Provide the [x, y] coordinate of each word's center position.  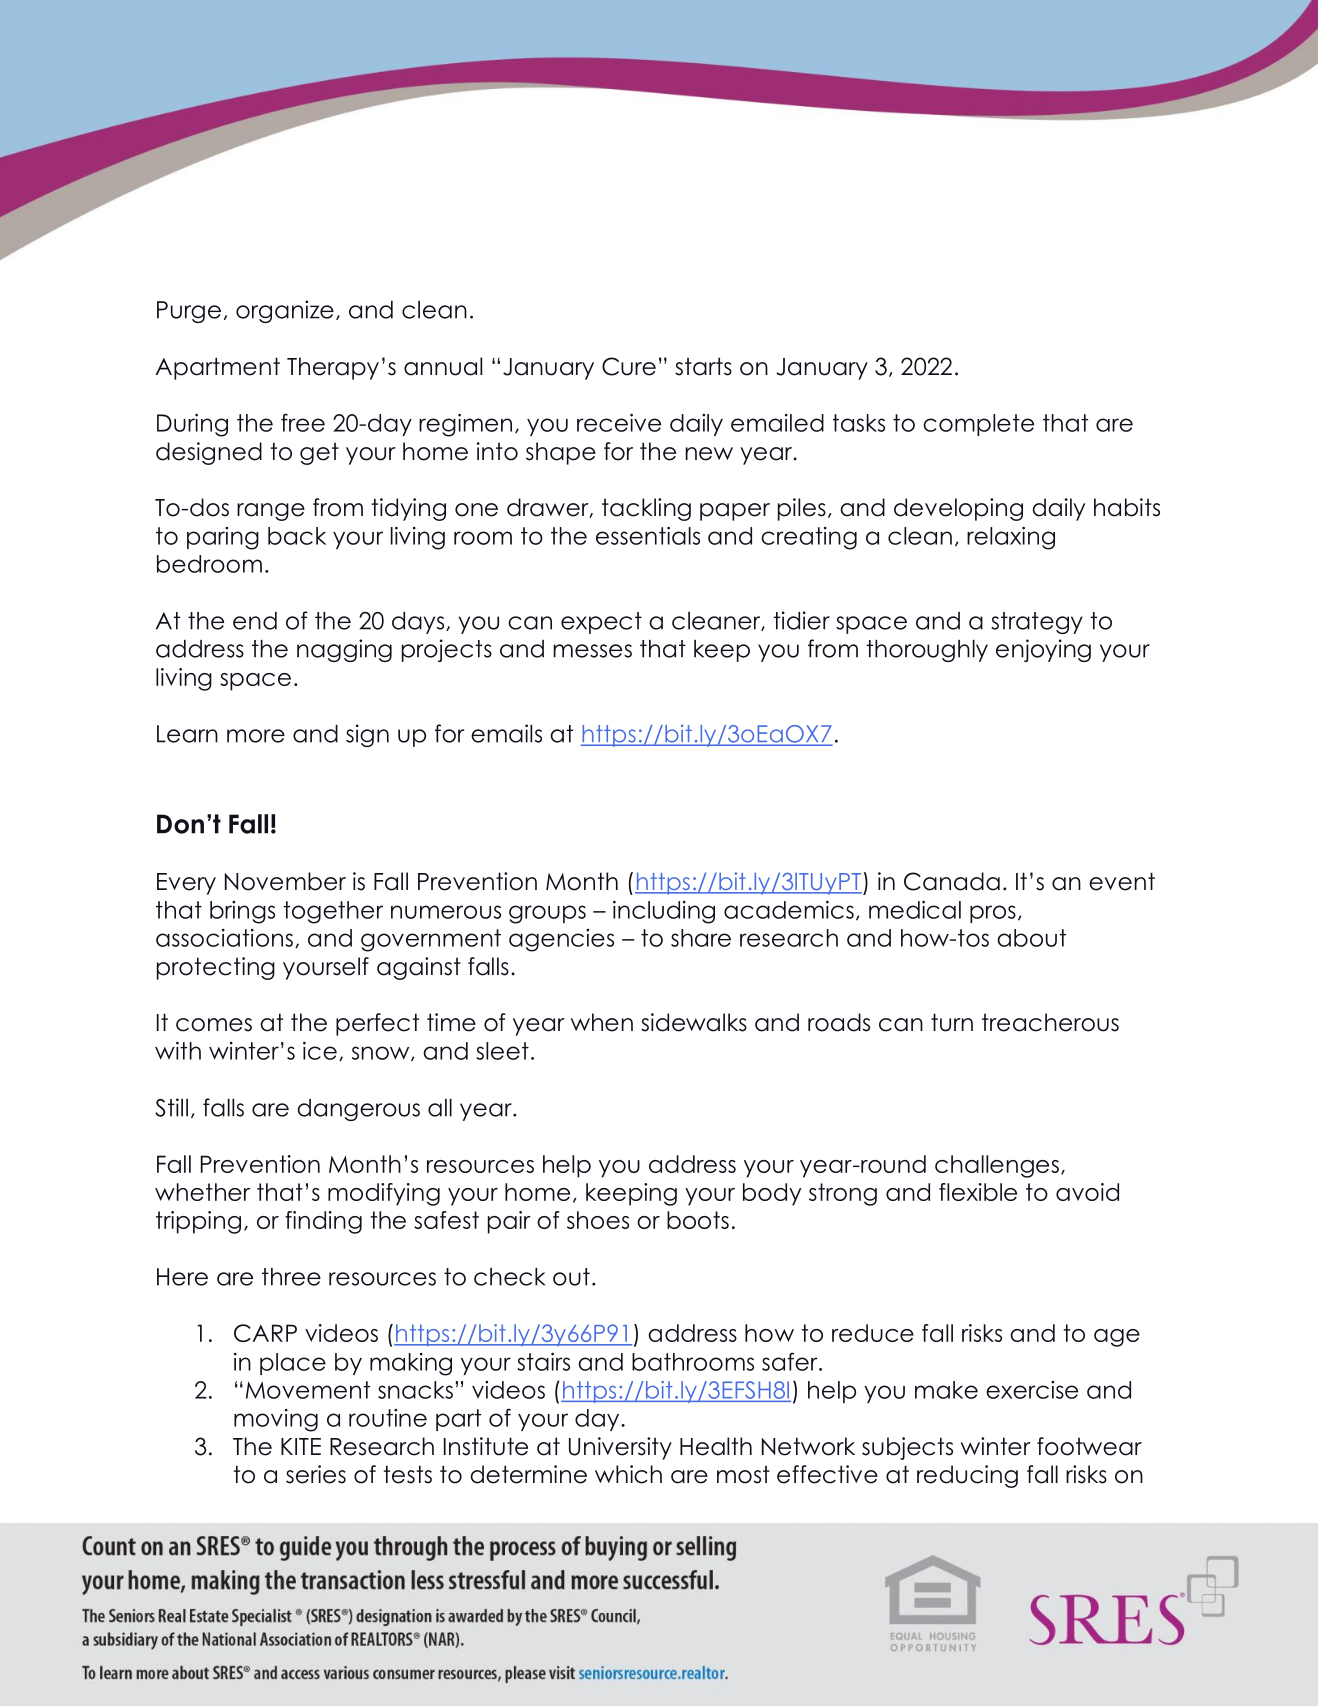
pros [993, 914]
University [620, 1448]
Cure [629, 366]
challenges [997, 1166]
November [285, 881]
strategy [1037, 623]
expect [601, 623]
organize [285, 311]
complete [978, 425]
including [664, 912]
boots [698, 1220]
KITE [301, 1446]
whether [202, 1192]
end [255, 621]
